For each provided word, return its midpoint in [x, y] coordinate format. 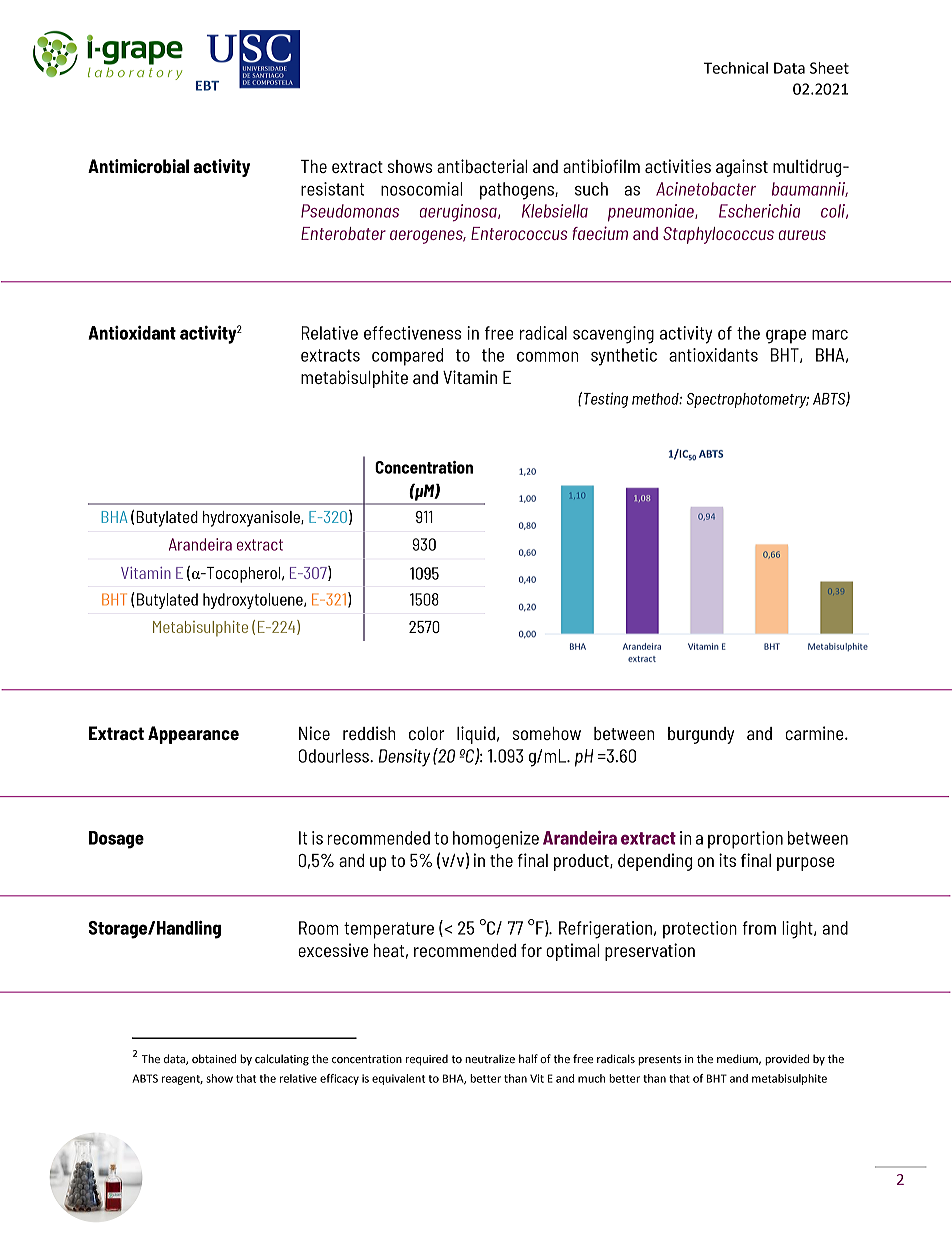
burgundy [701, 735]
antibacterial [482, 166]
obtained [214, 1058]
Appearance [193, 735]
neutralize [490, 1059]
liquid [476, 735]
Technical [735, 68]
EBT [207, 86]
